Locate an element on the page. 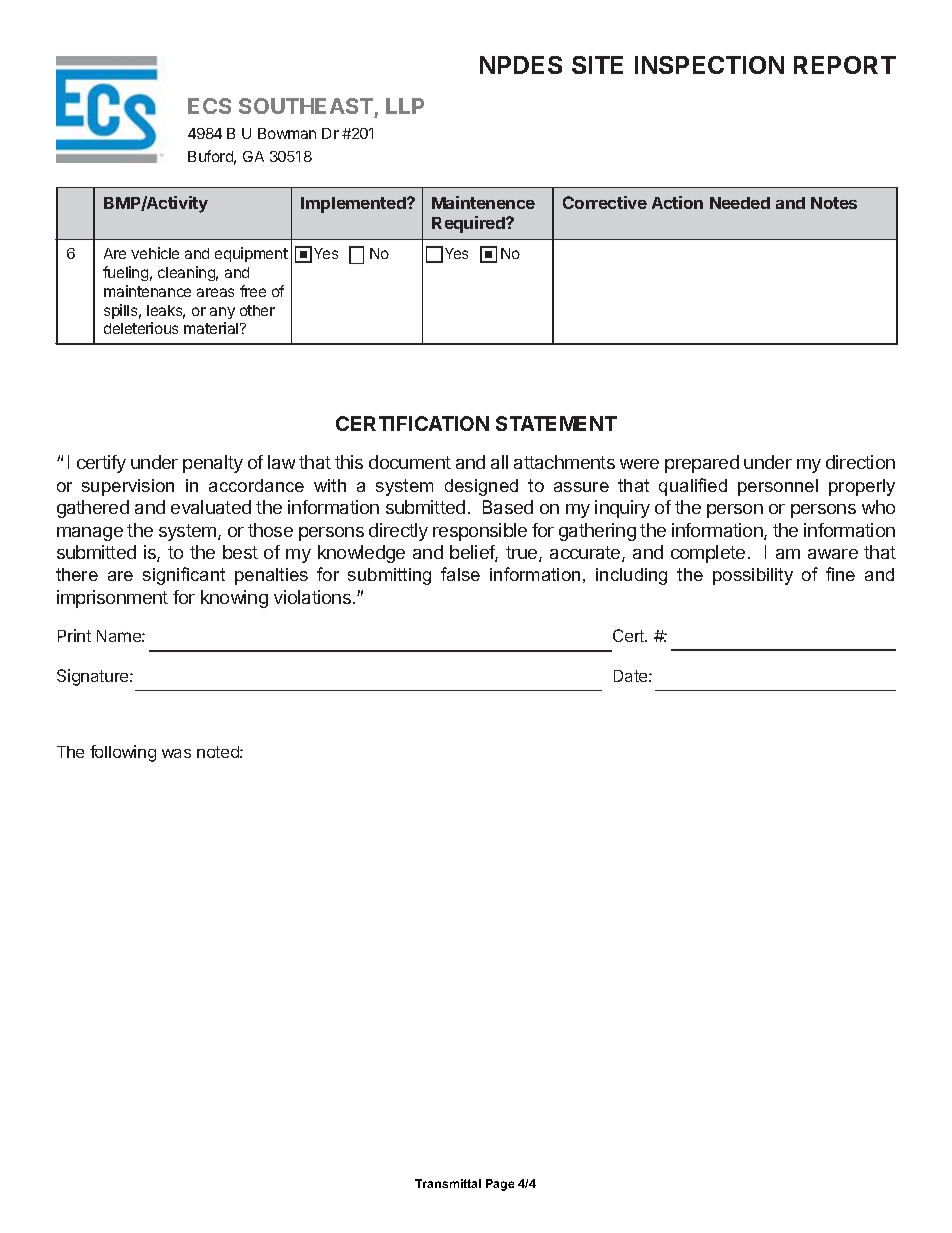  following is located at coordinates (123, 753).
